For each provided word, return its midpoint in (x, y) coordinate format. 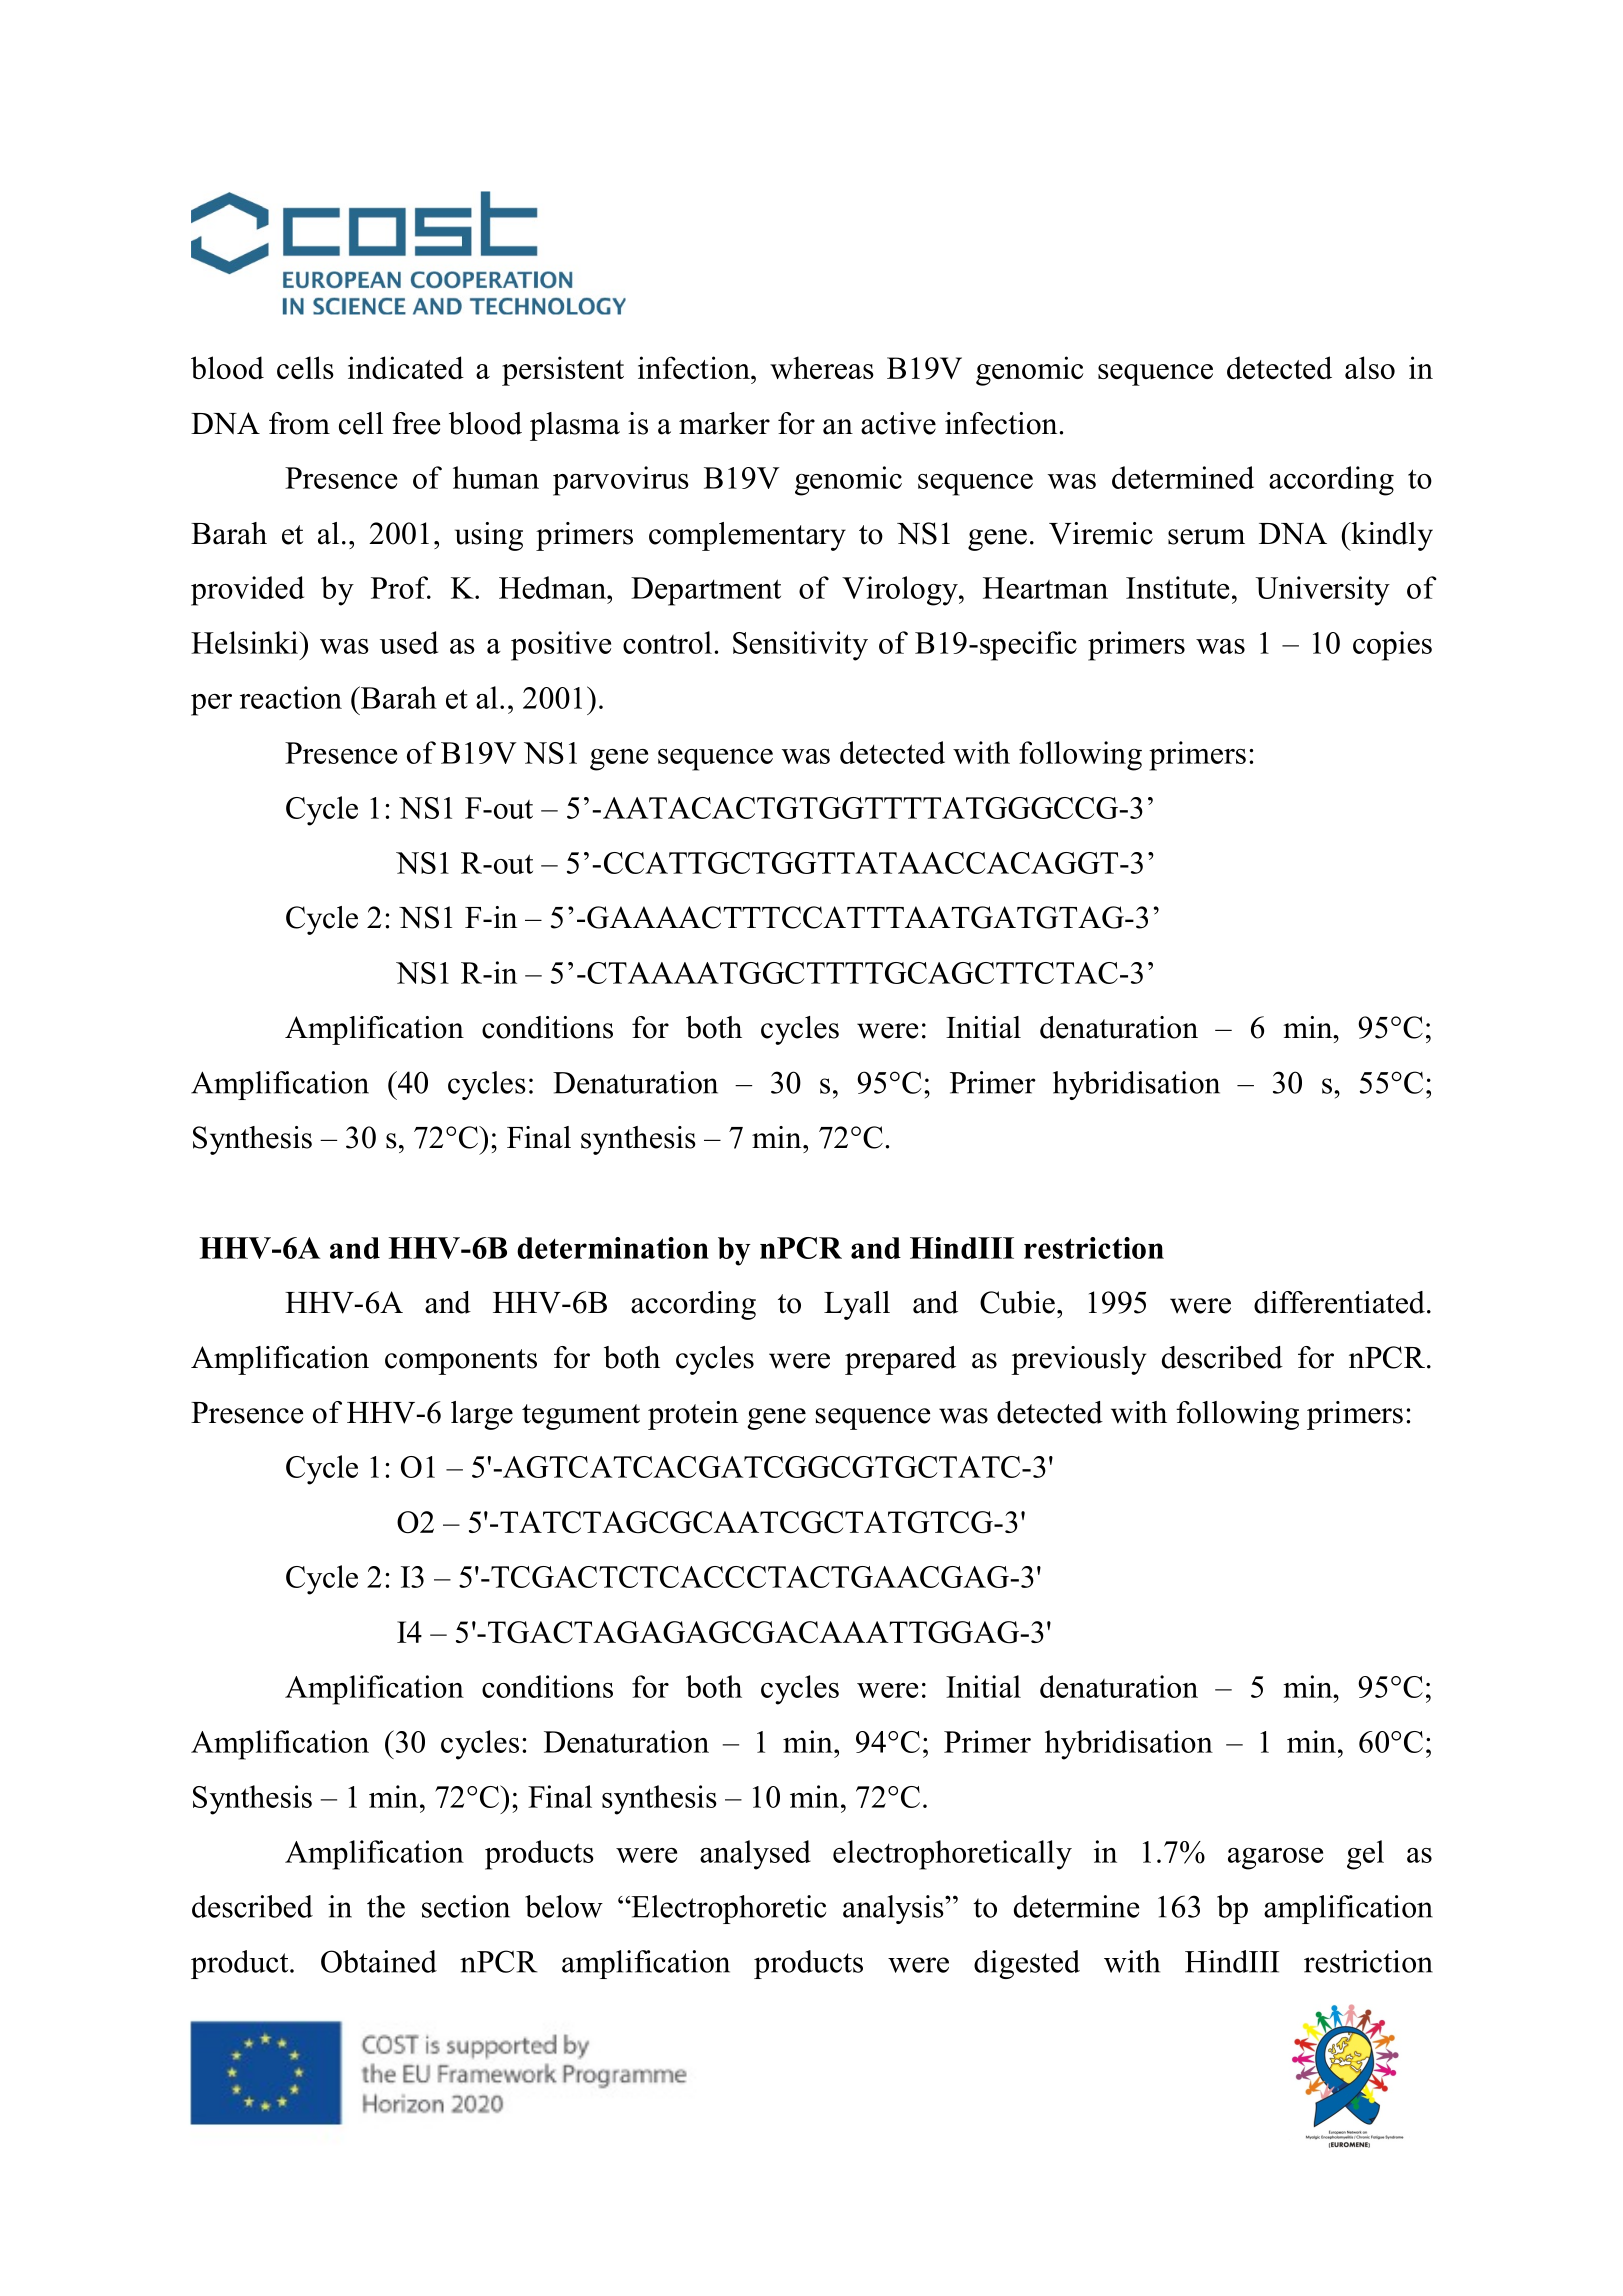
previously (1078, 1360)
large (482, 1415)
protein (693, 1415)
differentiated (1339, 1302)
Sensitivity (800, 646)
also (1370, 367)
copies (1392, 646)
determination (613, 1248)
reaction (291, 697)
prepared (900, 1360)
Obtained (379, 1961)
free (416, 423)
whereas (822, 367)
